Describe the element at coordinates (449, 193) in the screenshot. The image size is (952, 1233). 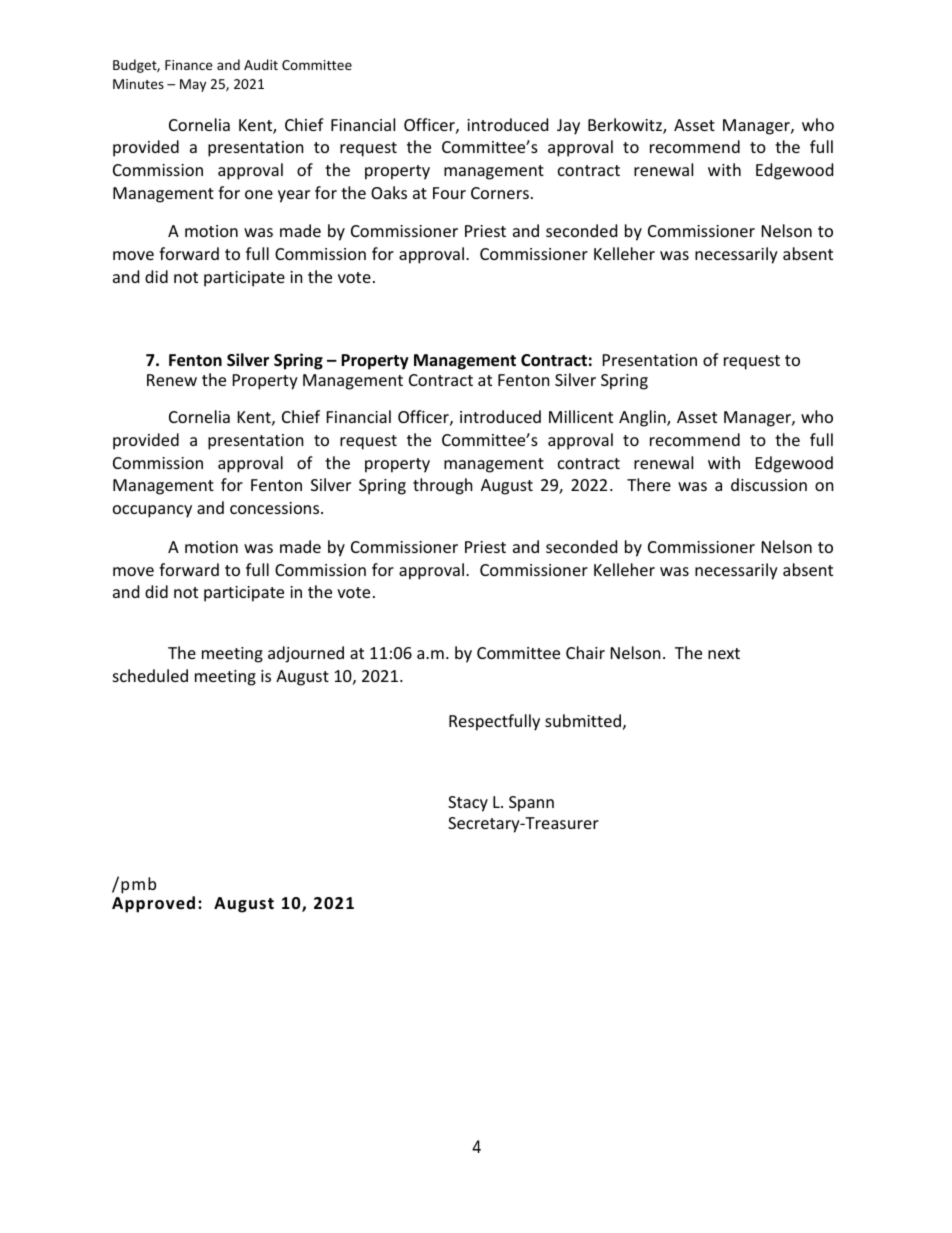
I see `Four` at that location.
